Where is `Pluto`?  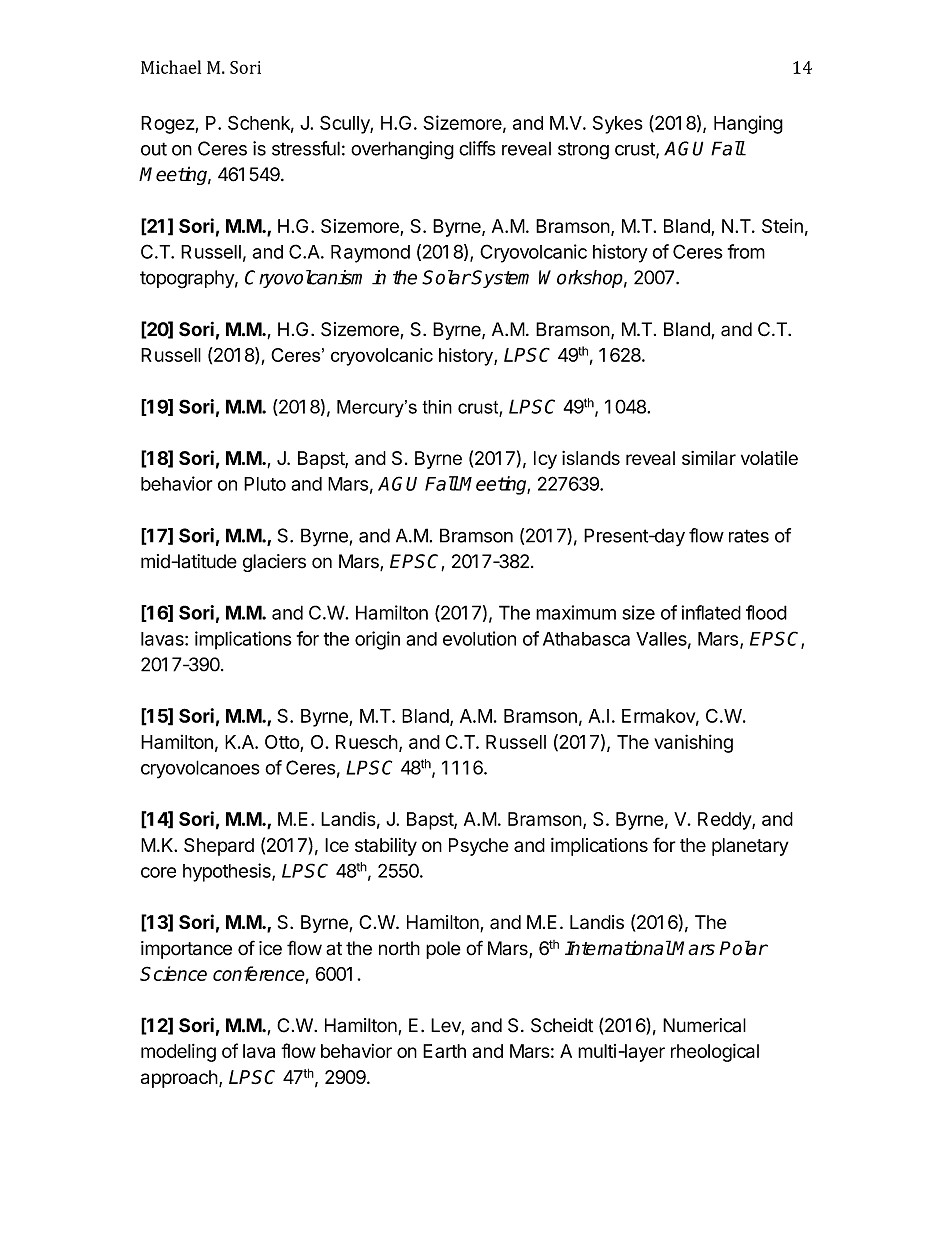 Pluto is located at coordinates (265, 484).
